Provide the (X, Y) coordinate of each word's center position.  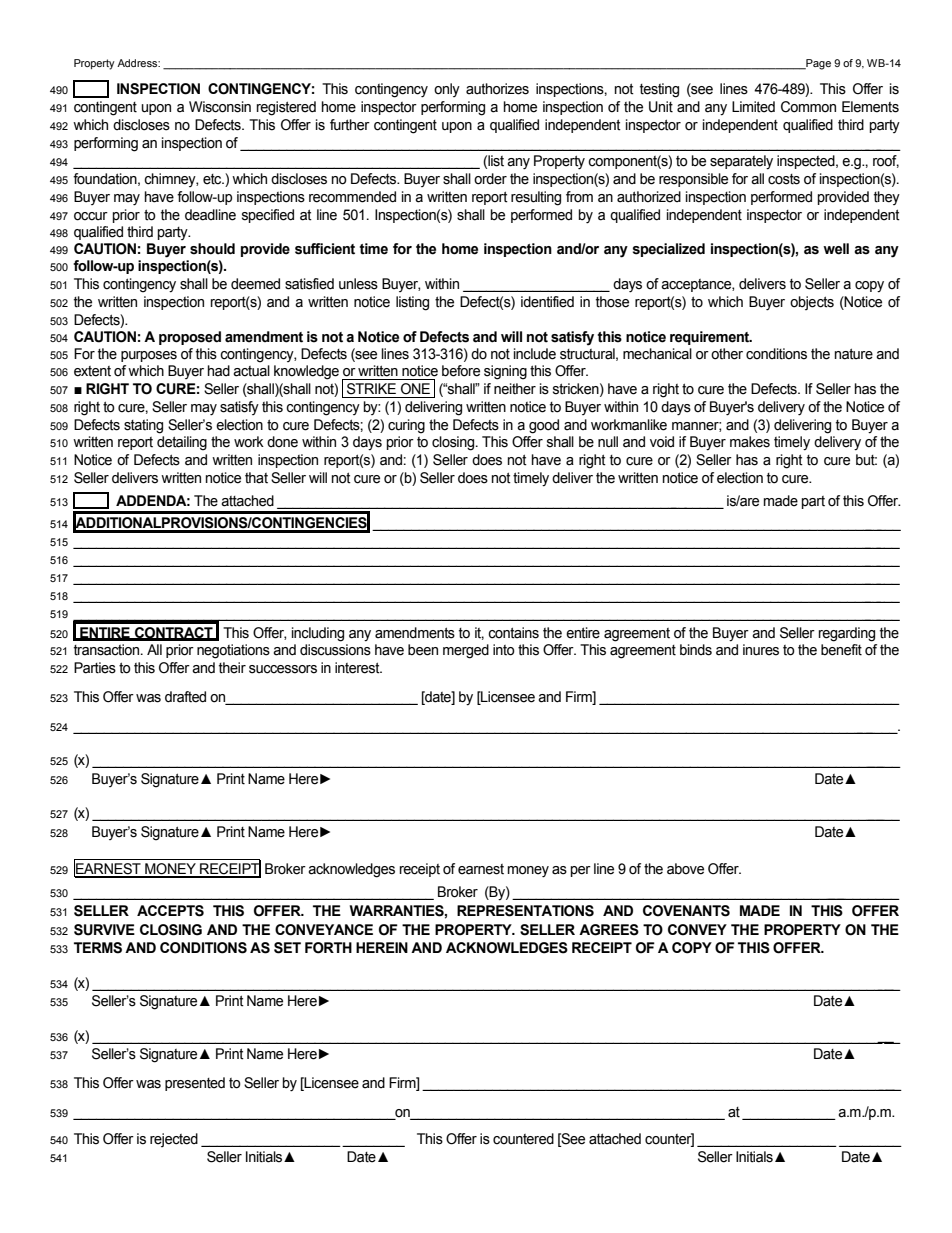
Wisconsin (220, 107)
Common (808, 107)
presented (195, 1084)
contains (513, 633)
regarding (847, 634)
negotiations (233, 651)
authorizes (497, 89)
